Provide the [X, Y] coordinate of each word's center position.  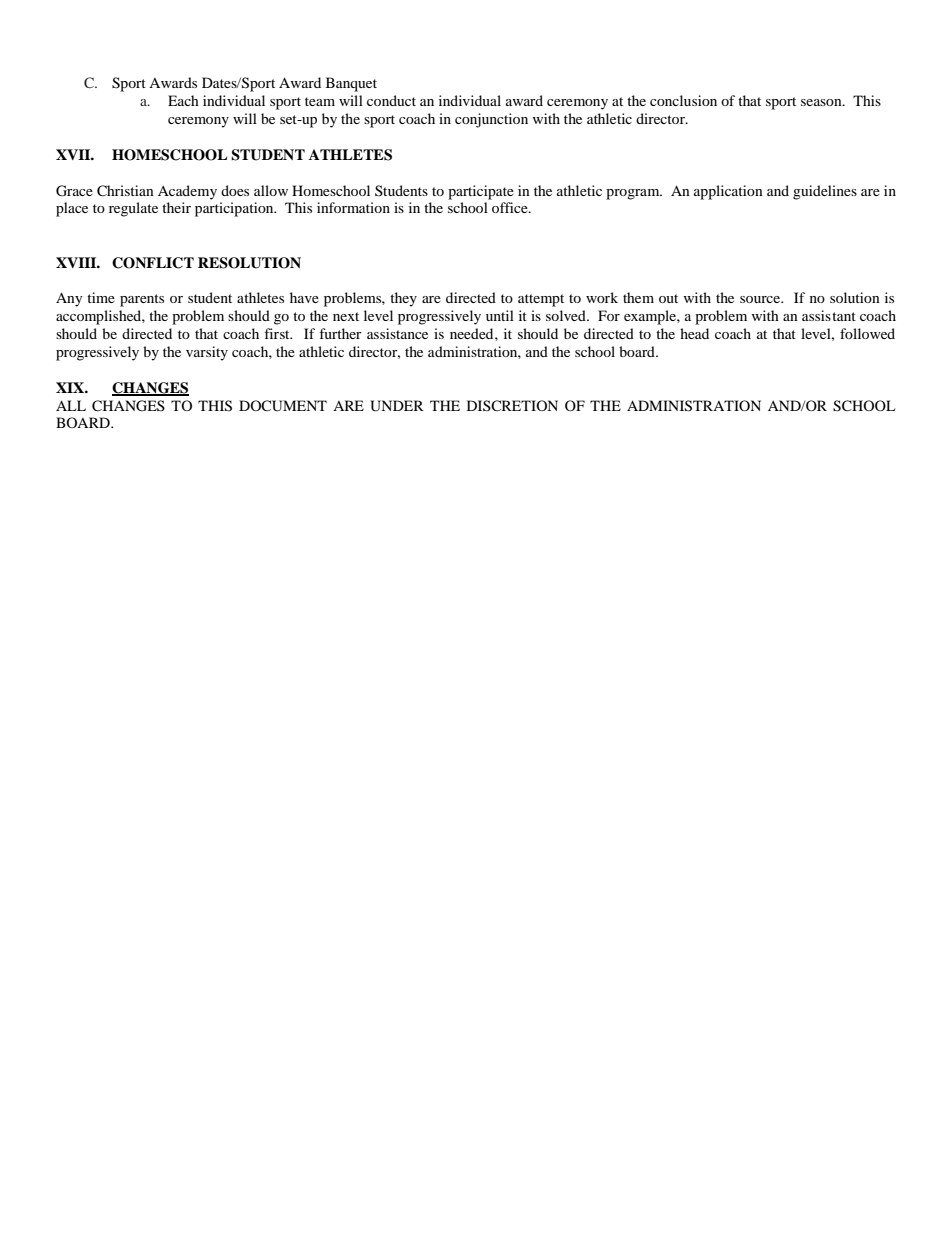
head [694, 333]
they [403, 299]
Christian [125, 191]
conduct [391, 100]
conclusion [683, 100]
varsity [207, 353]
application [728, 192]
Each [183, 100]
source [761, 299]
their [176, 207]
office [511, 207]
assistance [397, 333]
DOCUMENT [283, 406]
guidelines [825, 192]
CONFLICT [153, 263]
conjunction [491, 120]
